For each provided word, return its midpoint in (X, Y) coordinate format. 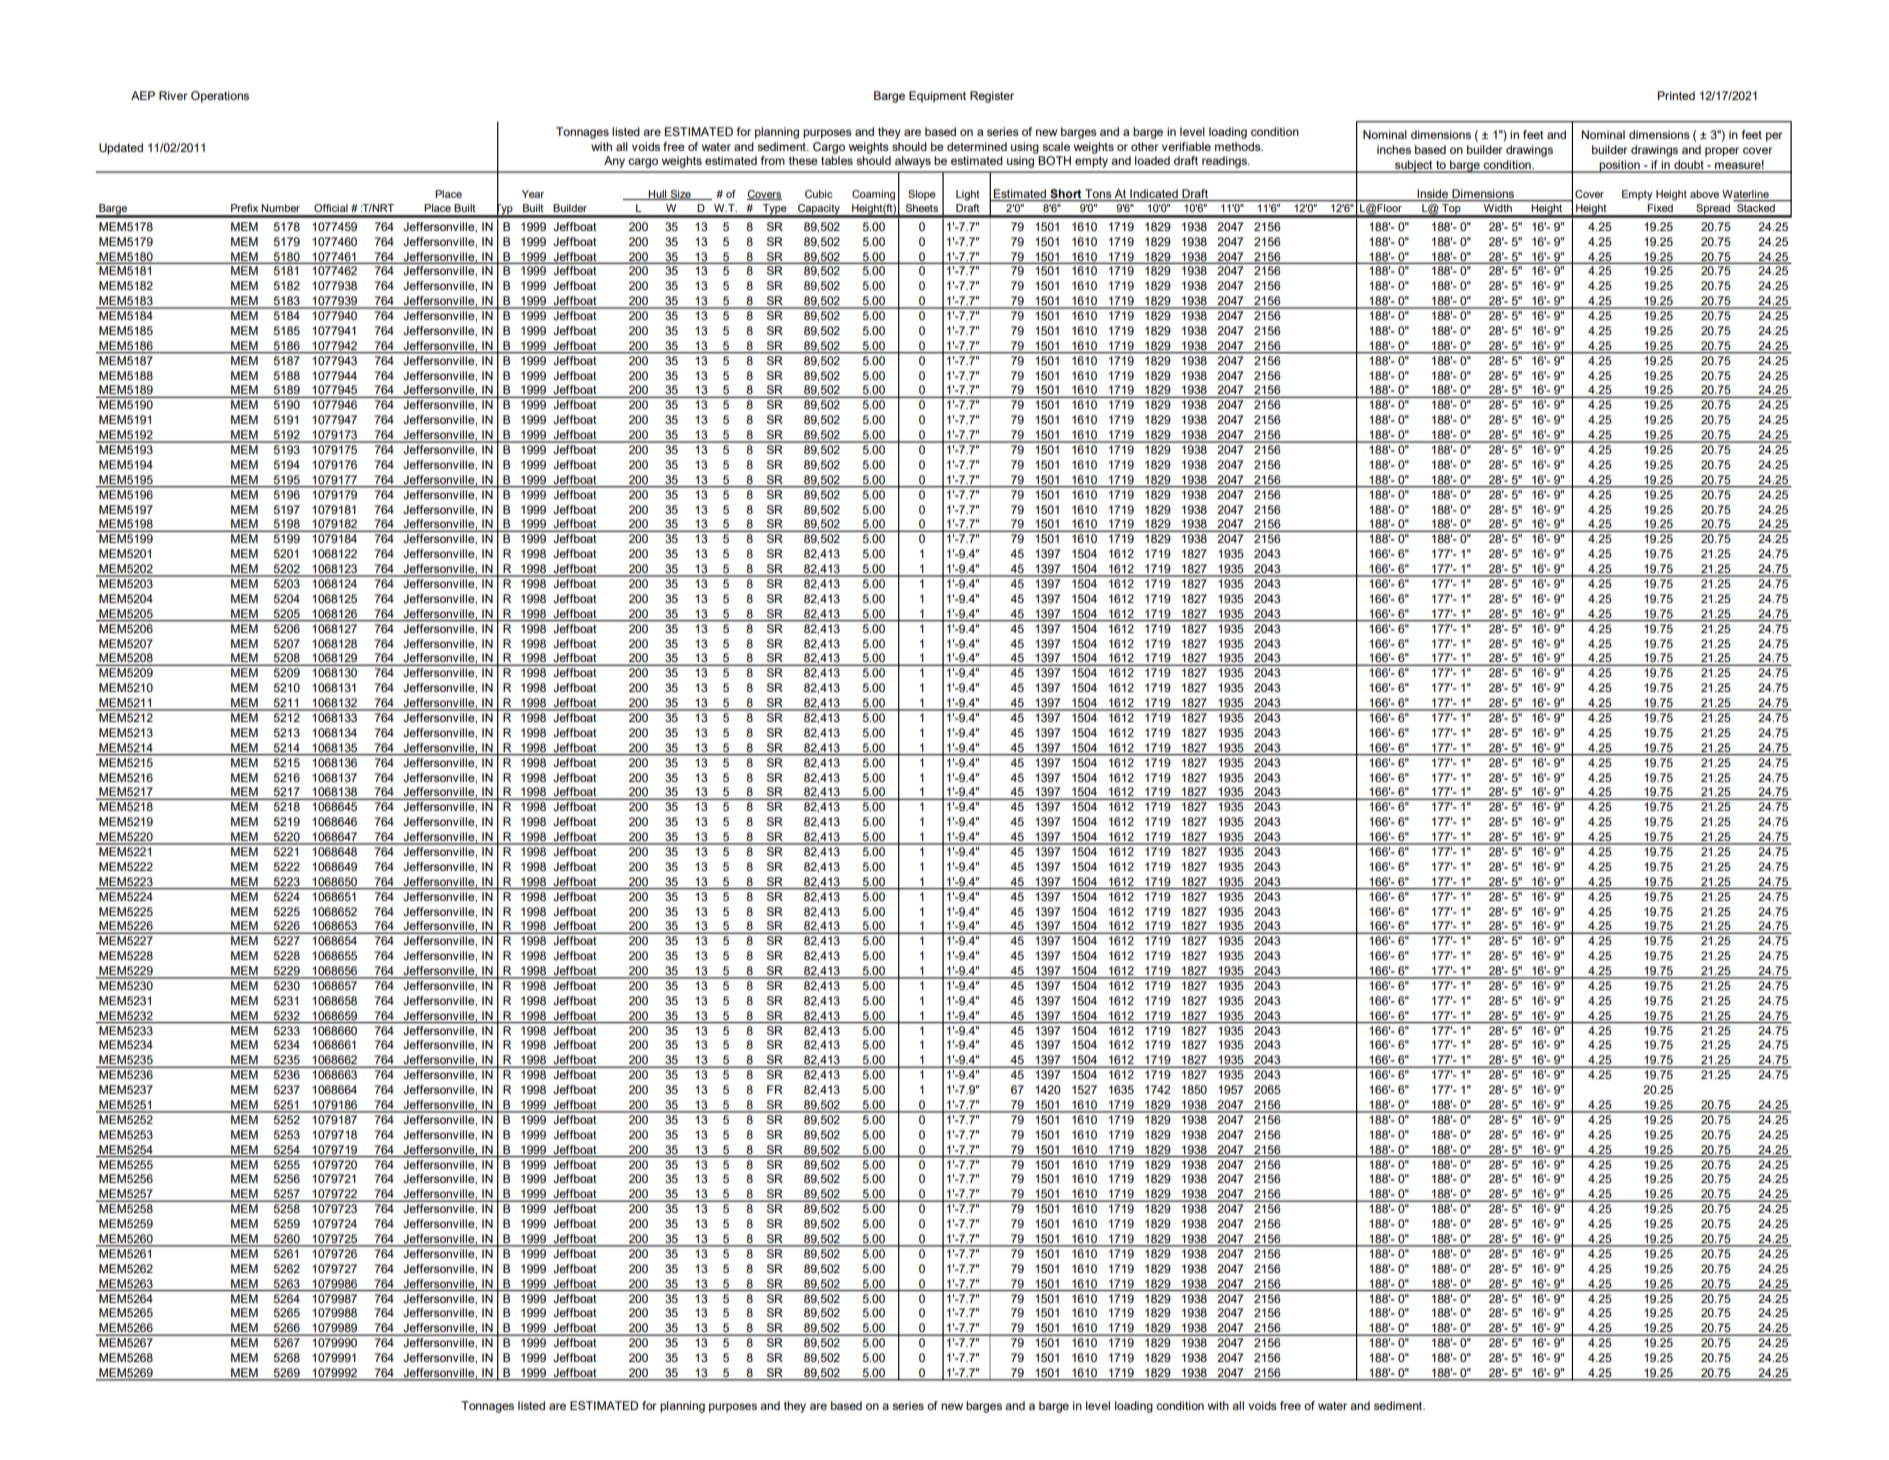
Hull (658, 195)
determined (977, 146)
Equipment (937, 97)
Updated (121, 149)
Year (533, 194)
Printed (1676, 95)
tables (837, 160)
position (1619, 166)
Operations (220, 97)
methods (1239, 146)
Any (614, 162)
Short (1065, 193)
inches (1394, 149)
